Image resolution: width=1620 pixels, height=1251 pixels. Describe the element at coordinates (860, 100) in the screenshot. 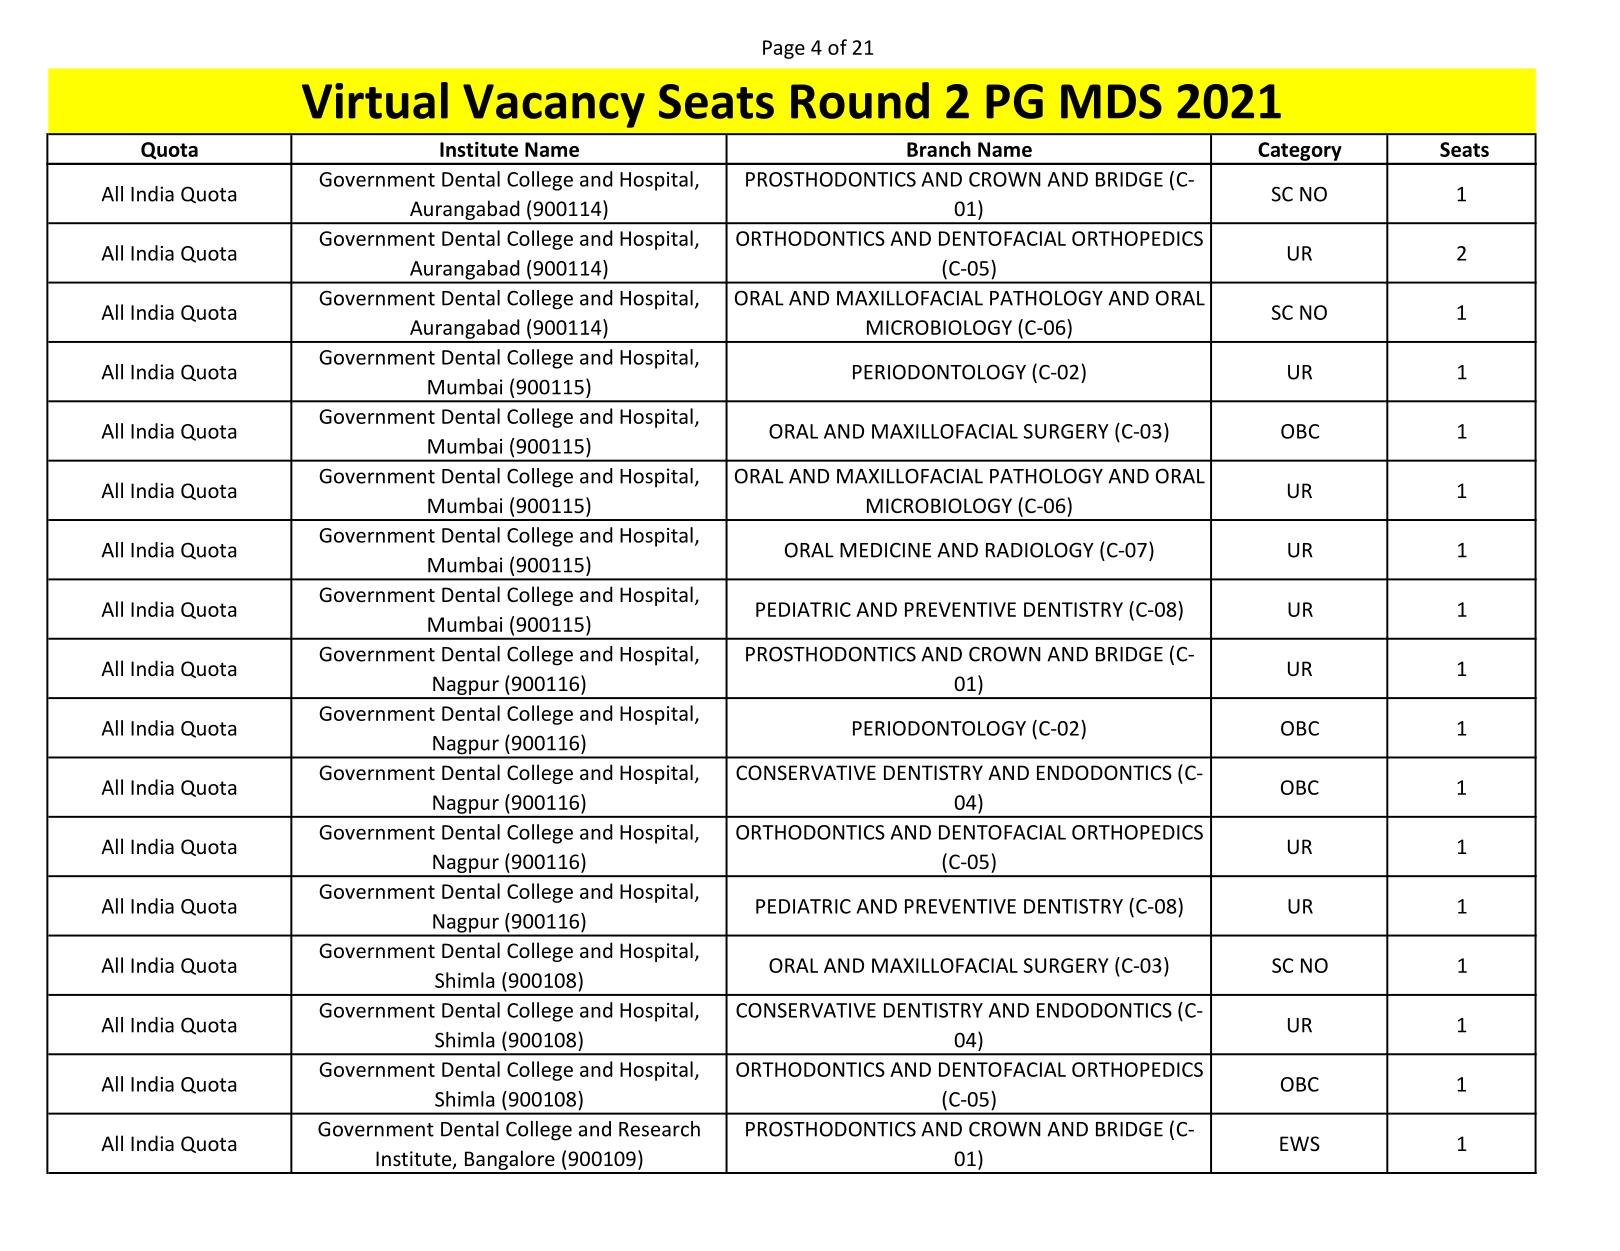

I see `Round` at that location.
